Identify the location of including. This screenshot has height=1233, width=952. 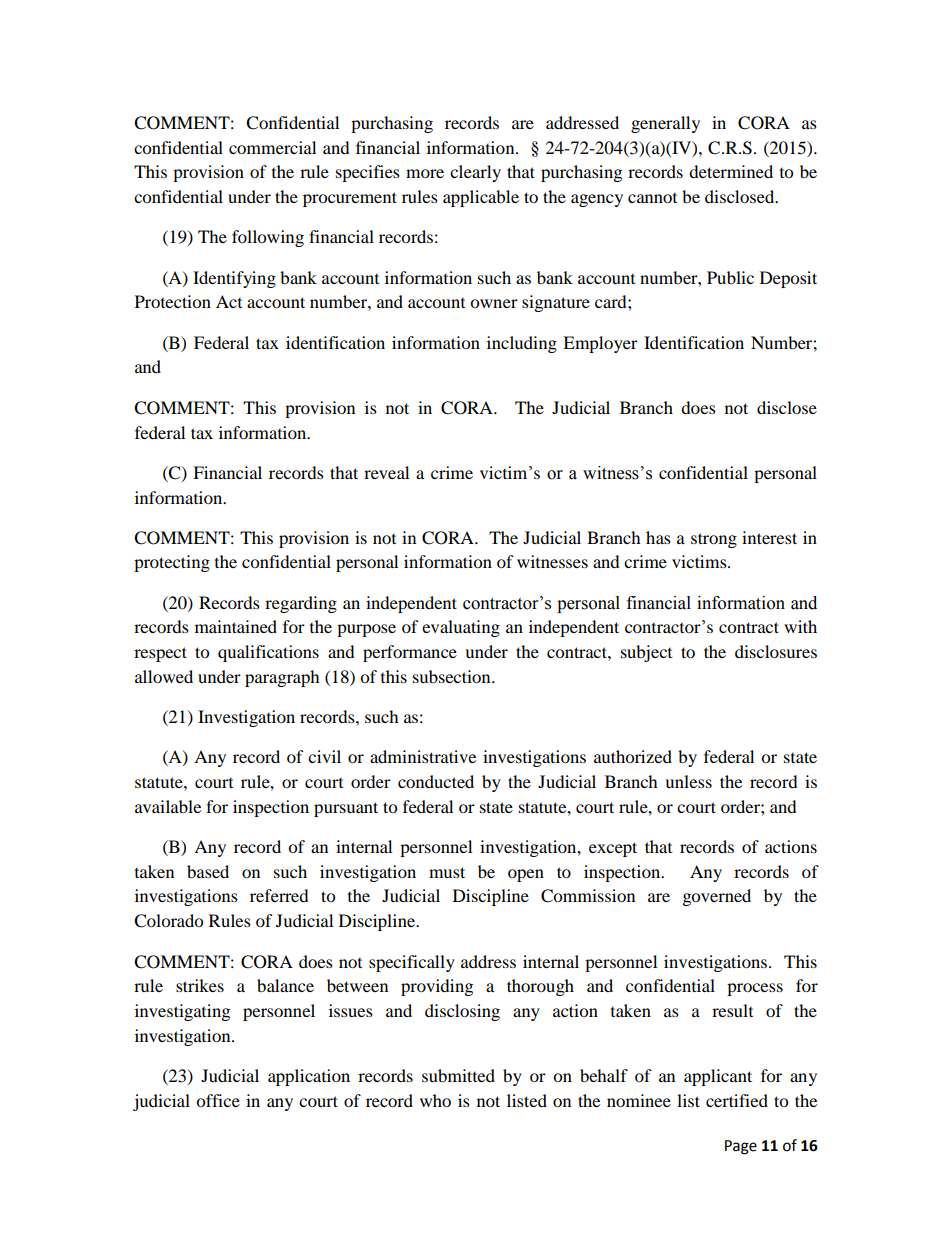
(522, 344).
